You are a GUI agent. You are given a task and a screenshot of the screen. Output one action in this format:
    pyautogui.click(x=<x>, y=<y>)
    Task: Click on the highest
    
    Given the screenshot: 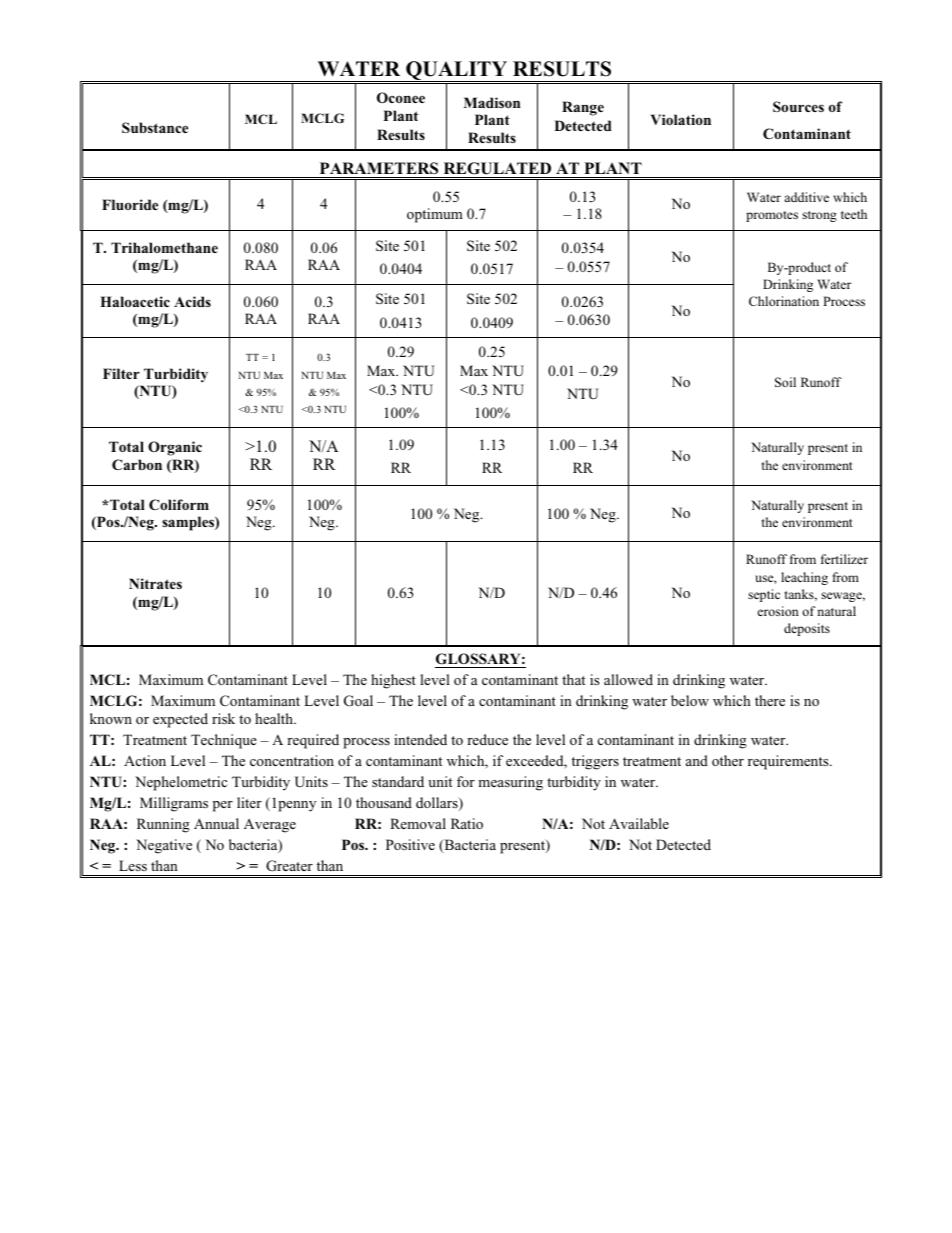 What is the action you would take?
    pyautogui.click(x=393, y=681)
